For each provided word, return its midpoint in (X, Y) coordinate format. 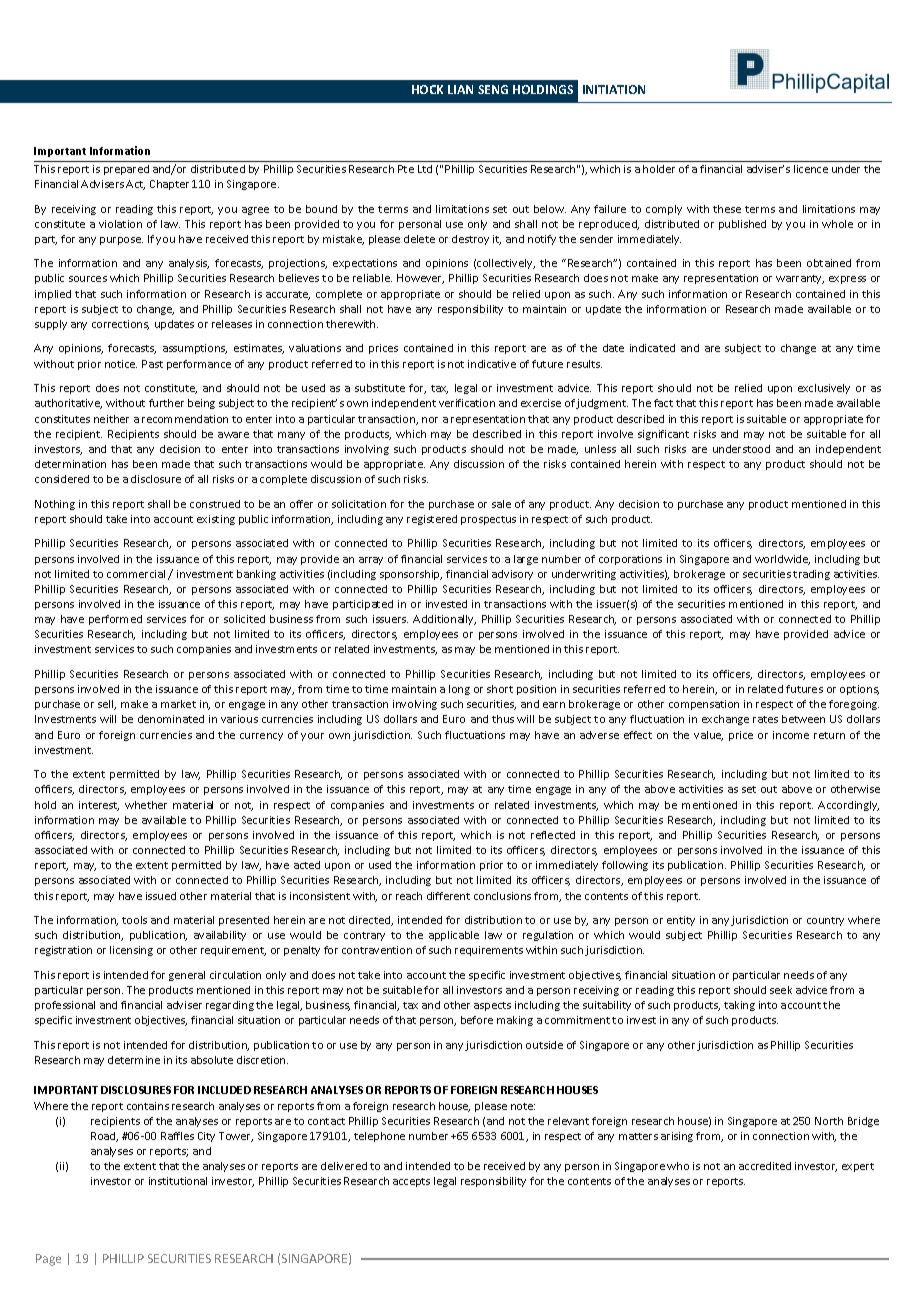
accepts (411, 1182)
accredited (765, 1166)
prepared (126, 170)
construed (215, 504)
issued (161, 896)
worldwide (782, 560)
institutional (178, 1181)
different (448, 896)
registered (432, 520)
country (825, 921)
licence (811, 169)
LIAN (460, 89)
